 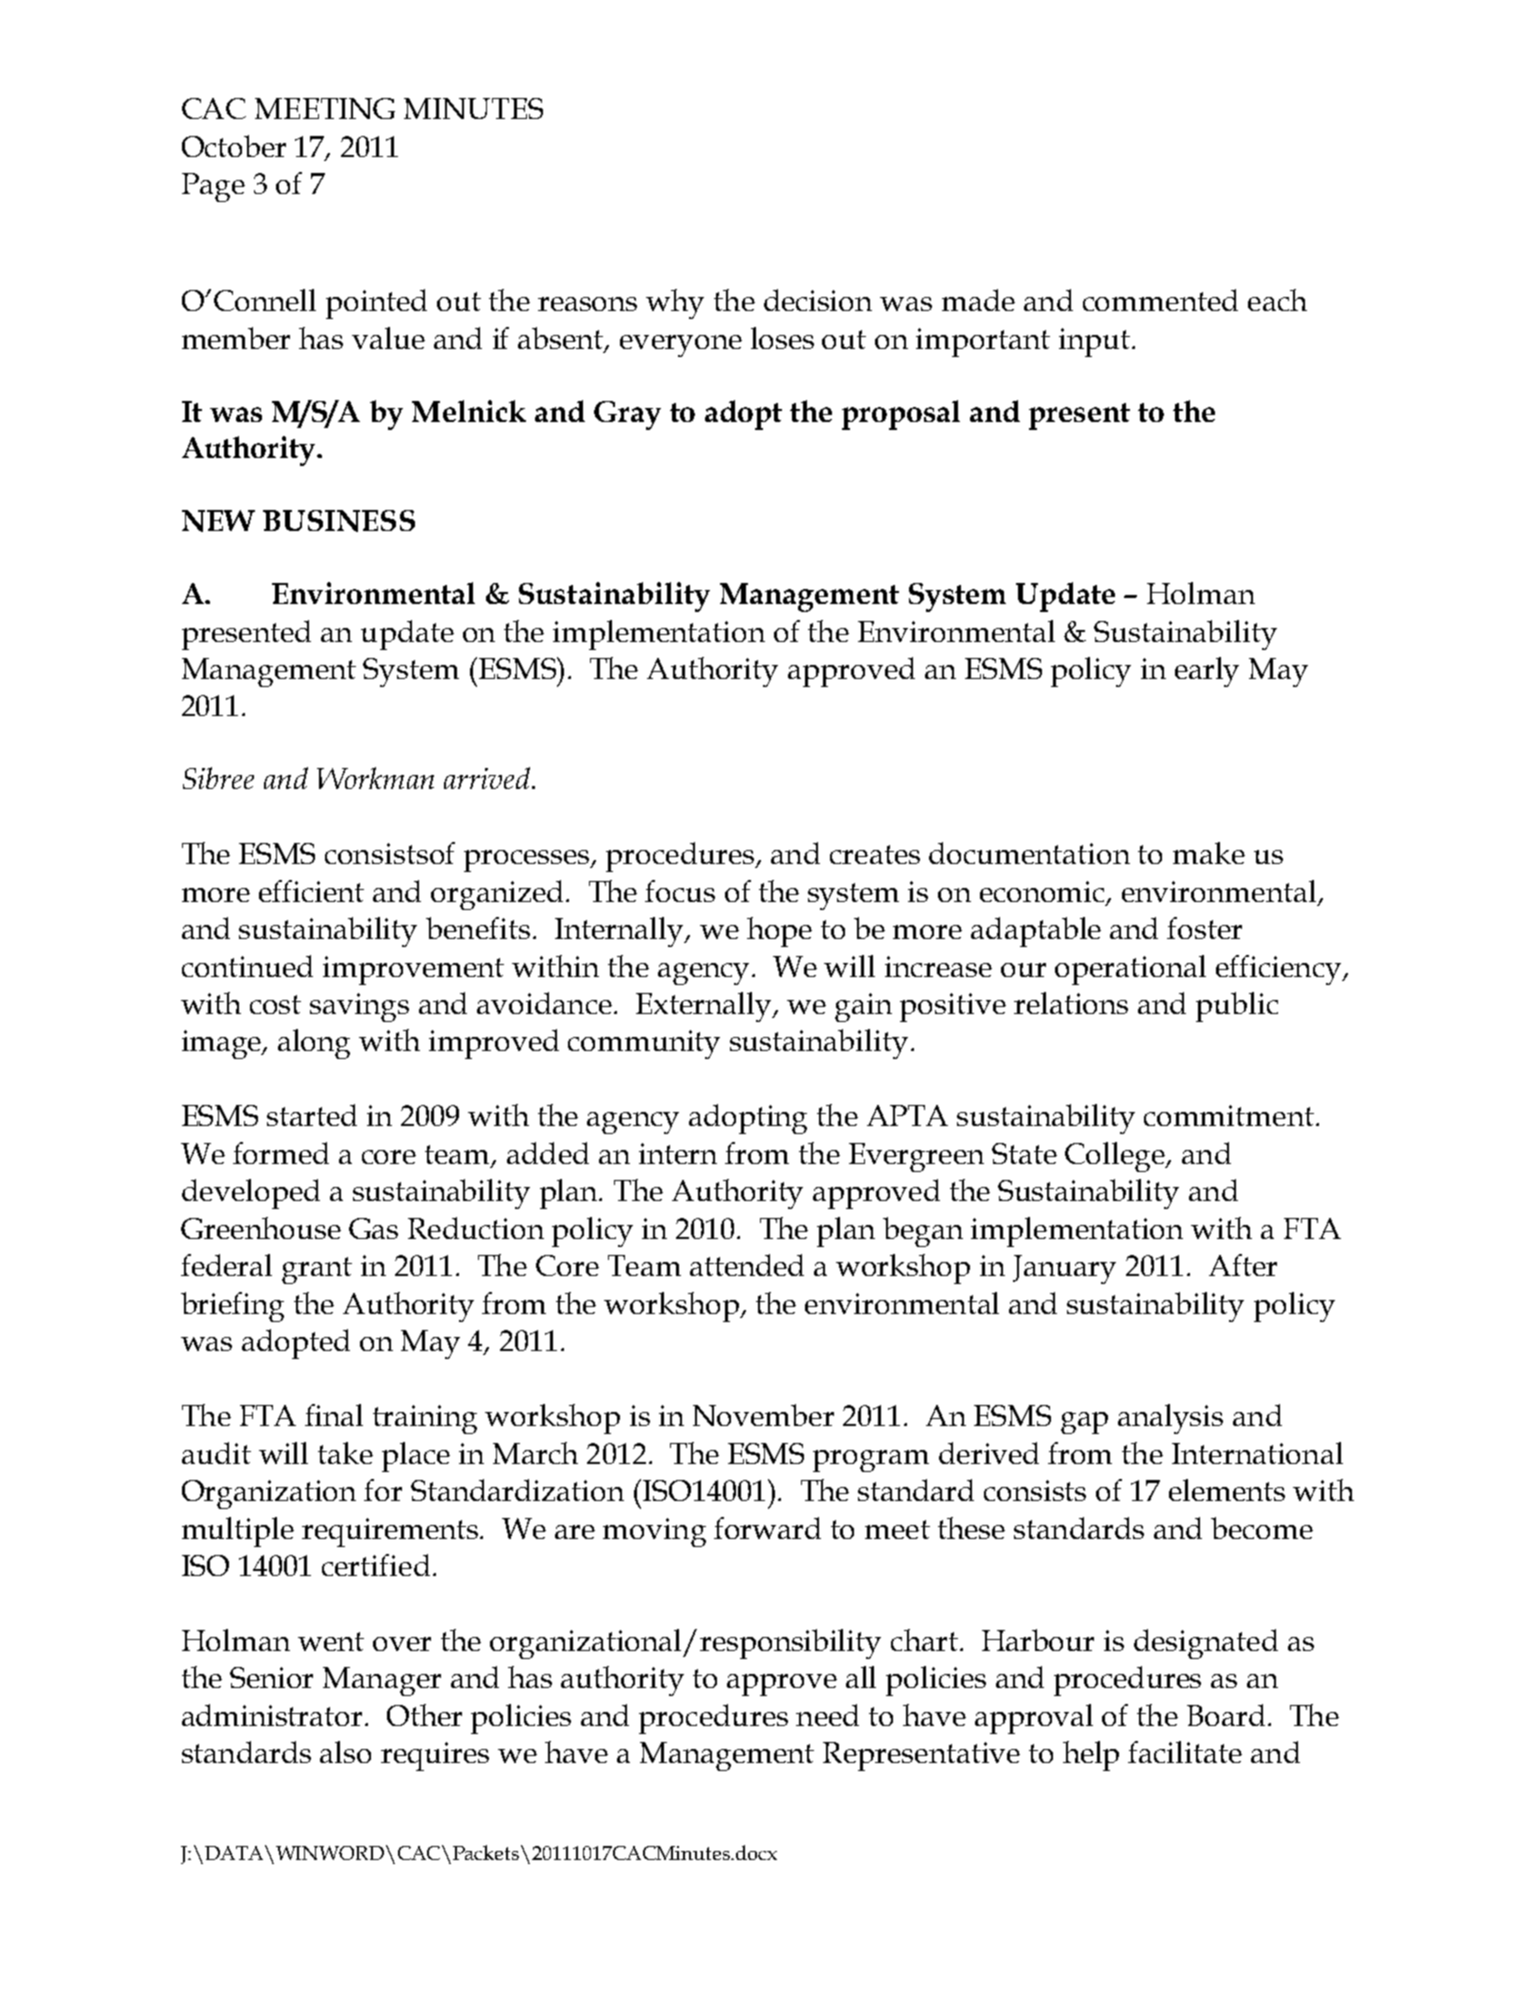 I want to click on College, so click(x=1116, y=1157).
